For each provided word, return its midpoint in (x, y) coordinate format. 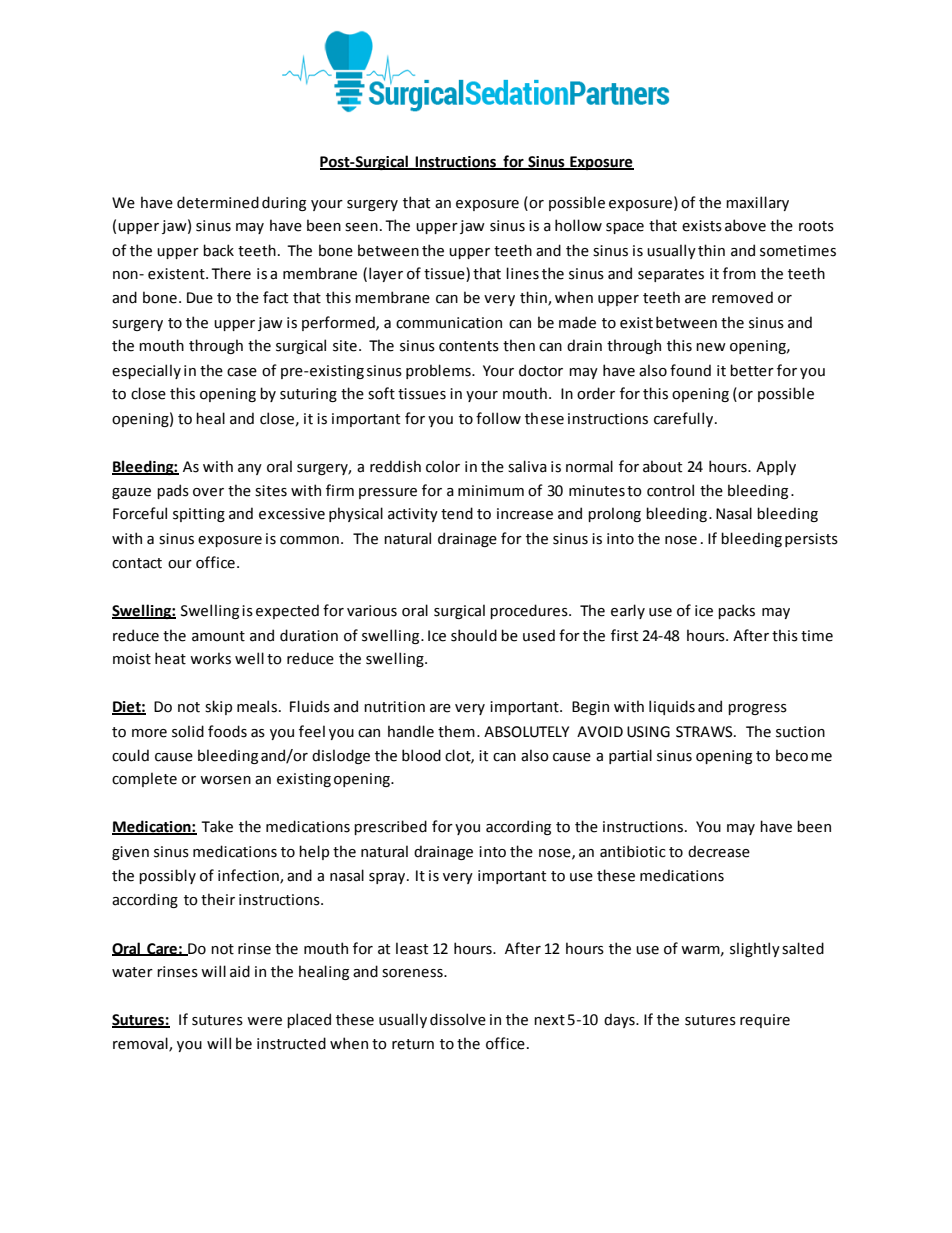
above (745, 225)
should (474, 635)
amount (218, 636)
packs (736, 611)
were (264, 1021)
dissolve (458, 1019)
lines (522, 273)
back (218, 250)
